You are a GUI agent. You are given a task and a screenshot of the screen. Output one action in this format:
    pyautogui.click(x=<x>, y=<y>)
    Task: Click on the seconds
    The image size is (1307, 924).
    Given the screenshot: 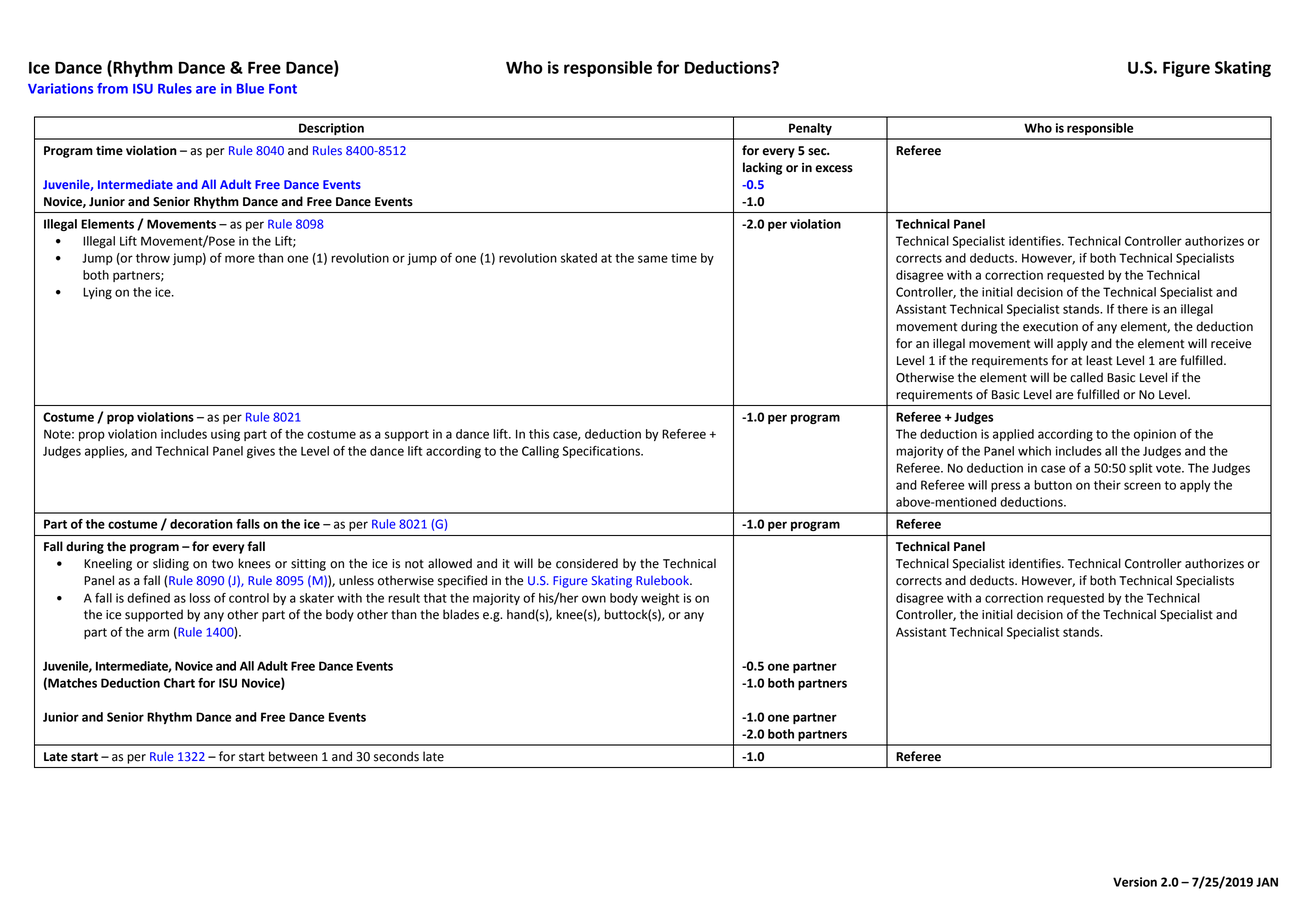 What is the action you would take?
    pyautogui.click(x=396, y=756)
